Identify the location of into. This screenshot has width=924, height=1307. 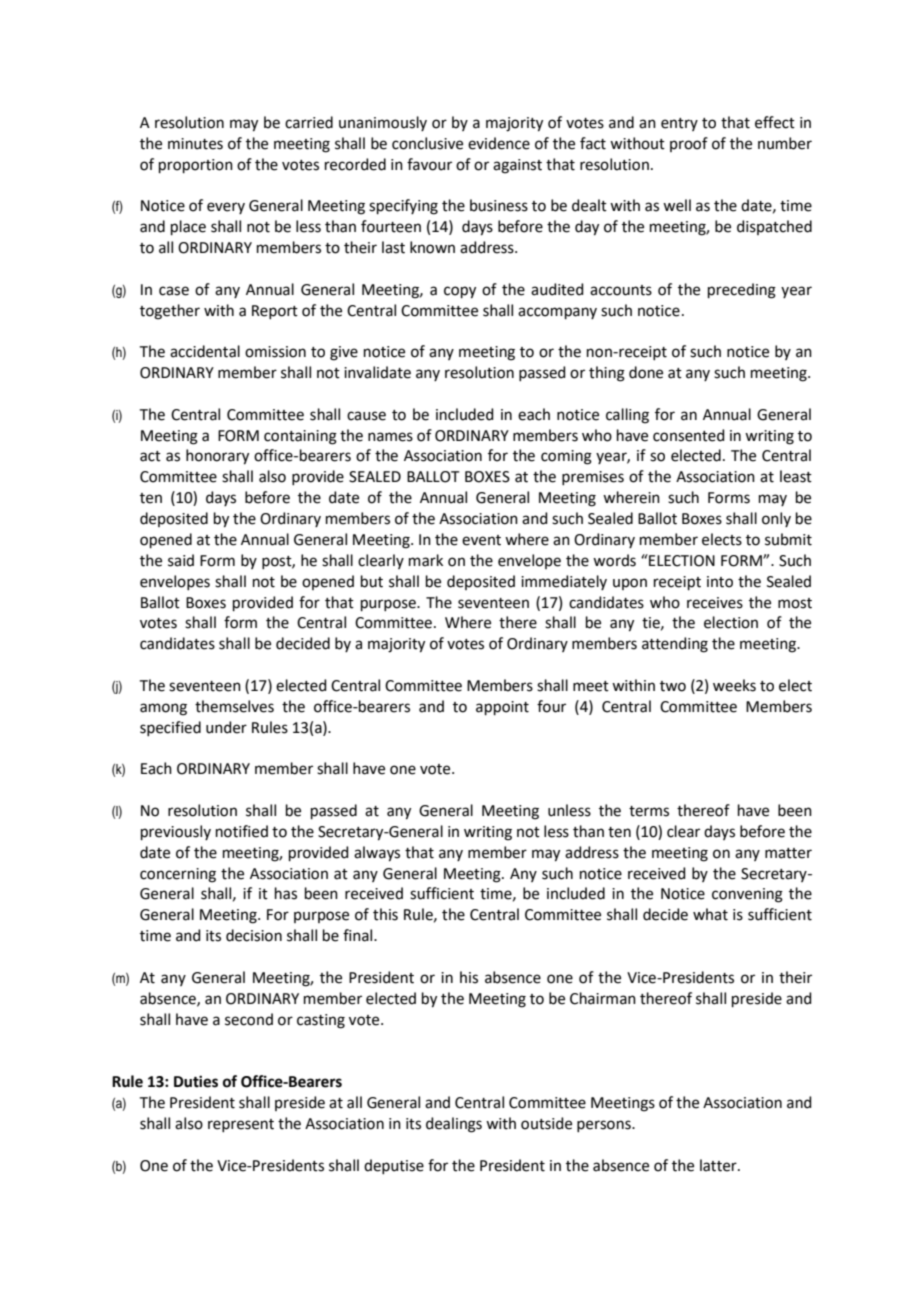
(720, 582).
